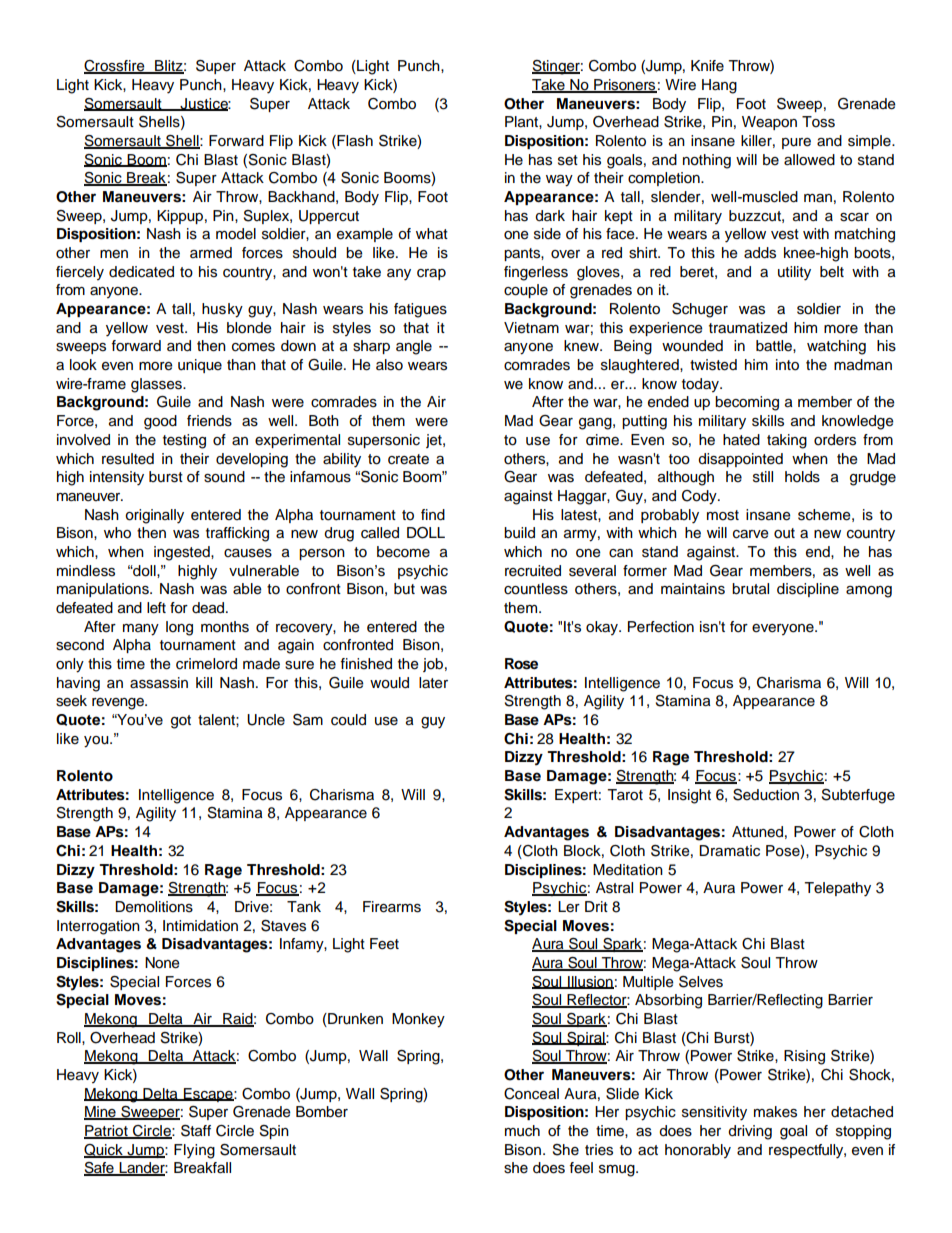  I want to click on Crossfire, so click(115, 67).
